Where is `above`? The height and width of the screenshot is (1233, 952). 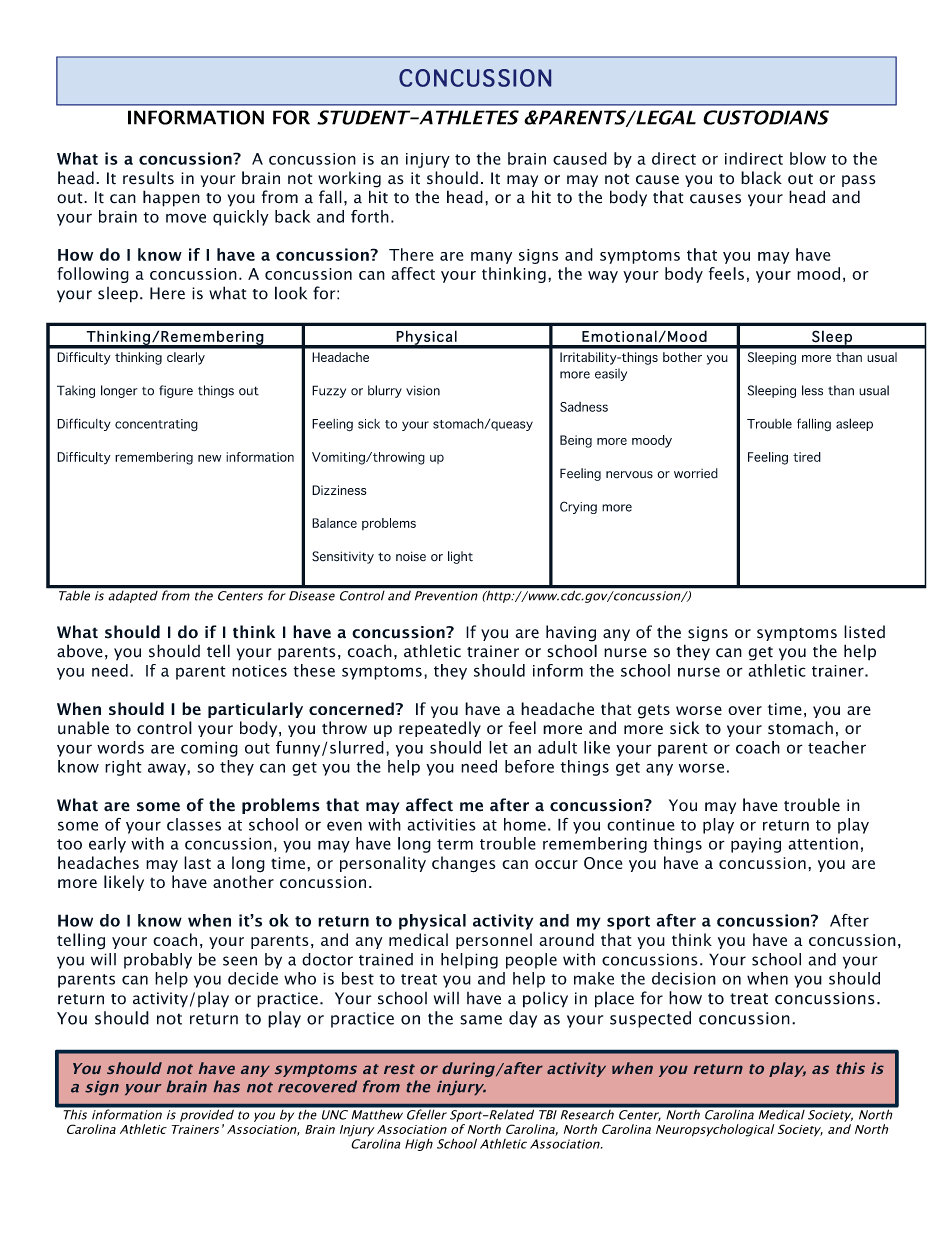
above is located at coordinates (80, 651).
